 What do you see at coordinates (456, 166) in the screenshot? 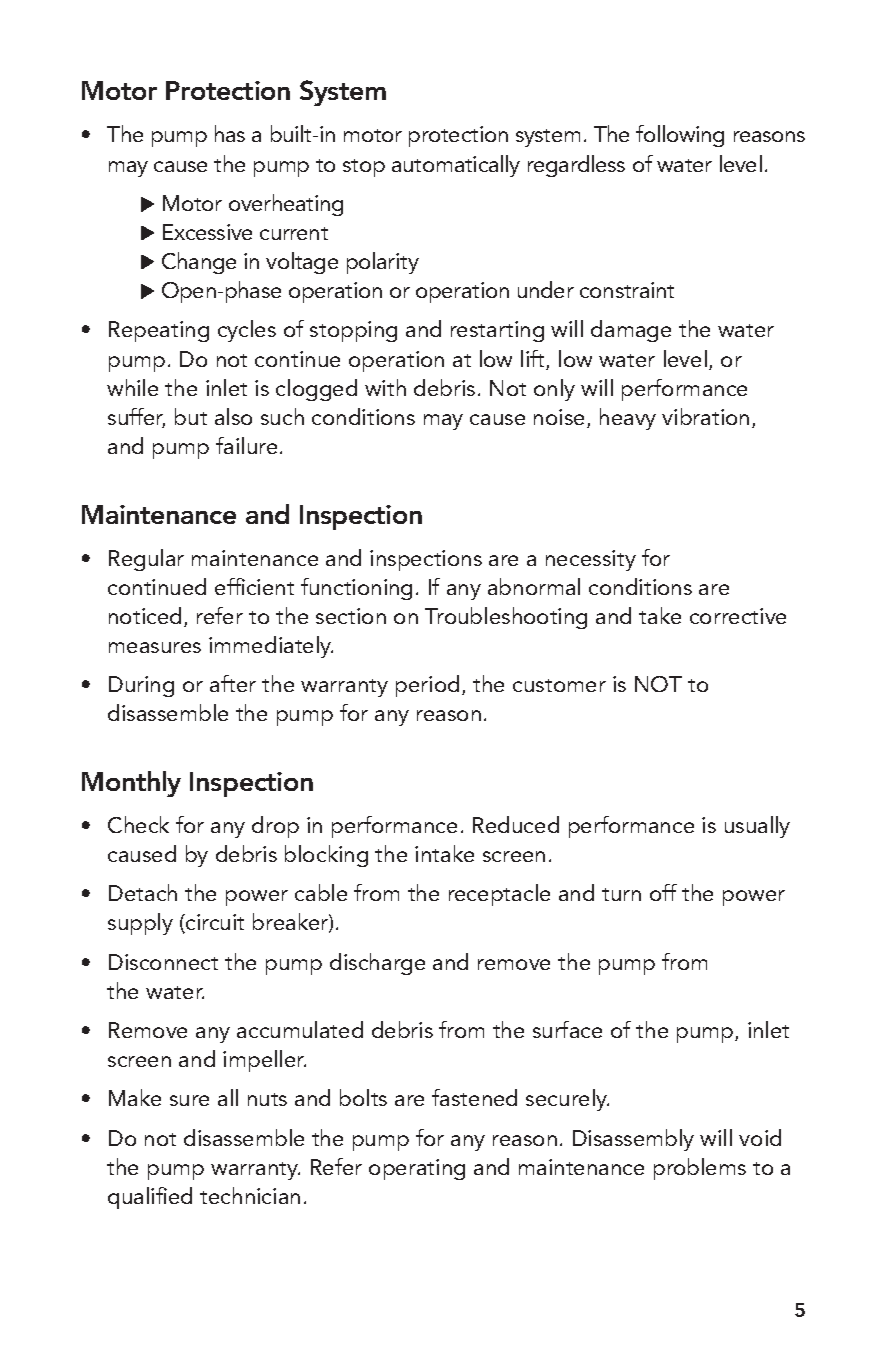
I see `automatically` at bounding box center [456, 166].
